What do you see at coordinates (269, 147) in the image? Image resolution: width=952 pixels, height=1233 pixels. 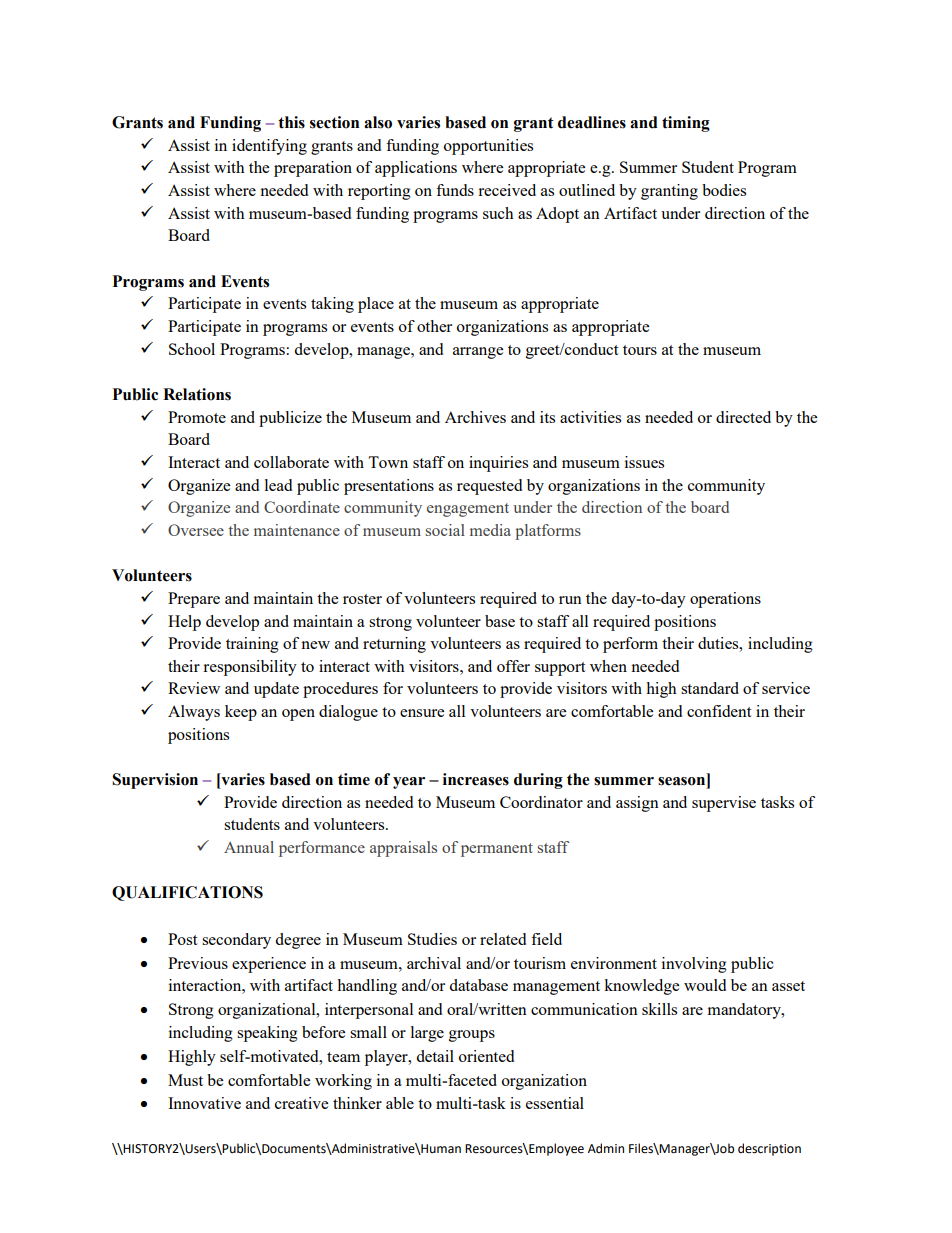 I see `identifying` at bounding box center [269, 147].
